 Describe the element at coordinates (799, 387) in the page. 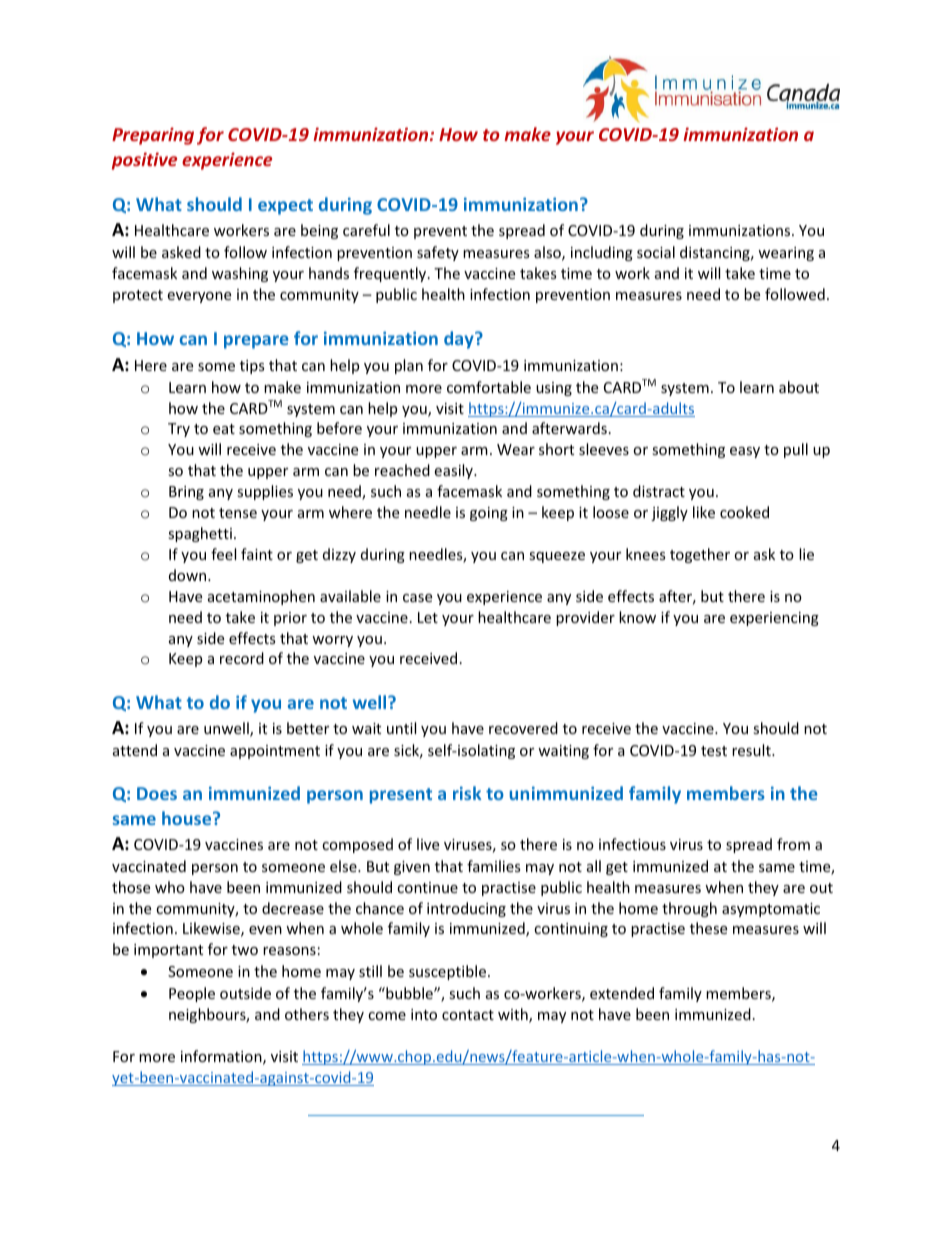

I see `about` at that location.
